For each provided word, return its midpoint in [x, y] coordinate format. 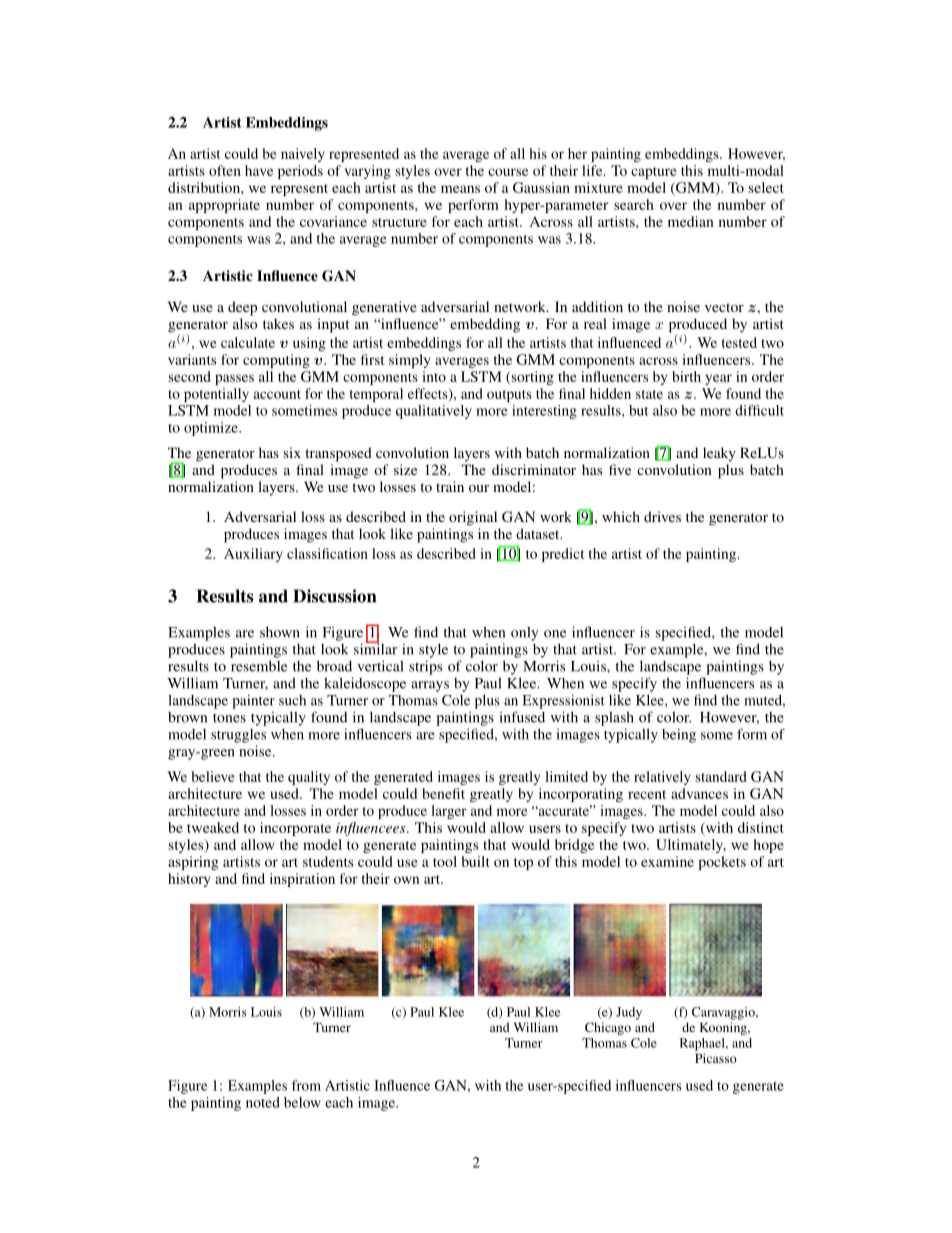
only [524, 634]
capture [654, 173]
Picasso [716, 1058]
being [679, 735]
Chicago [608, 1028]
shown [280, 632]
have [259, 170]
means [460, 189]
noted [263, 1102]
